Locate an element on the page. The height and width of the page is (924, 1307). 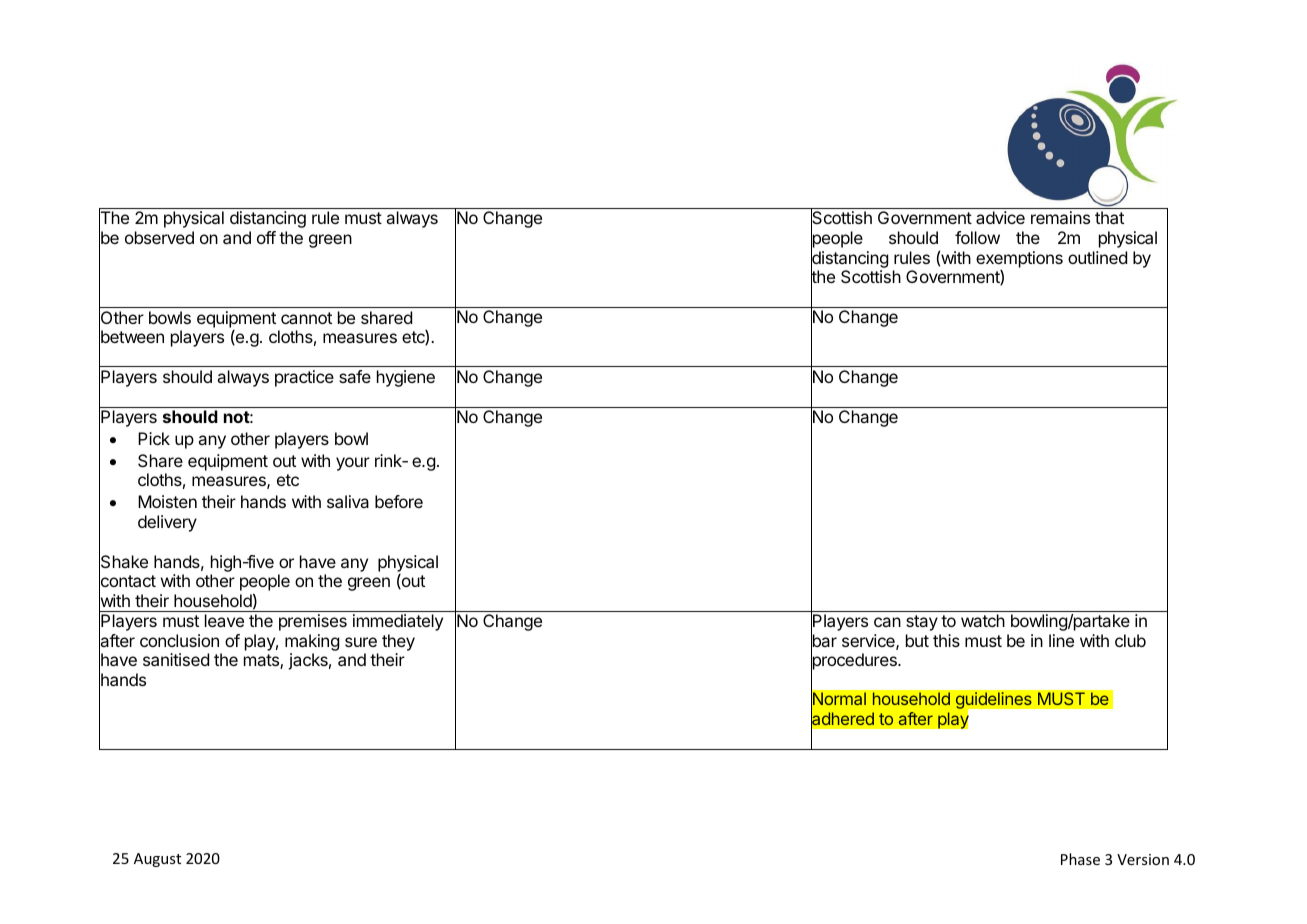
advice is located at coordinates (1000, 217).
